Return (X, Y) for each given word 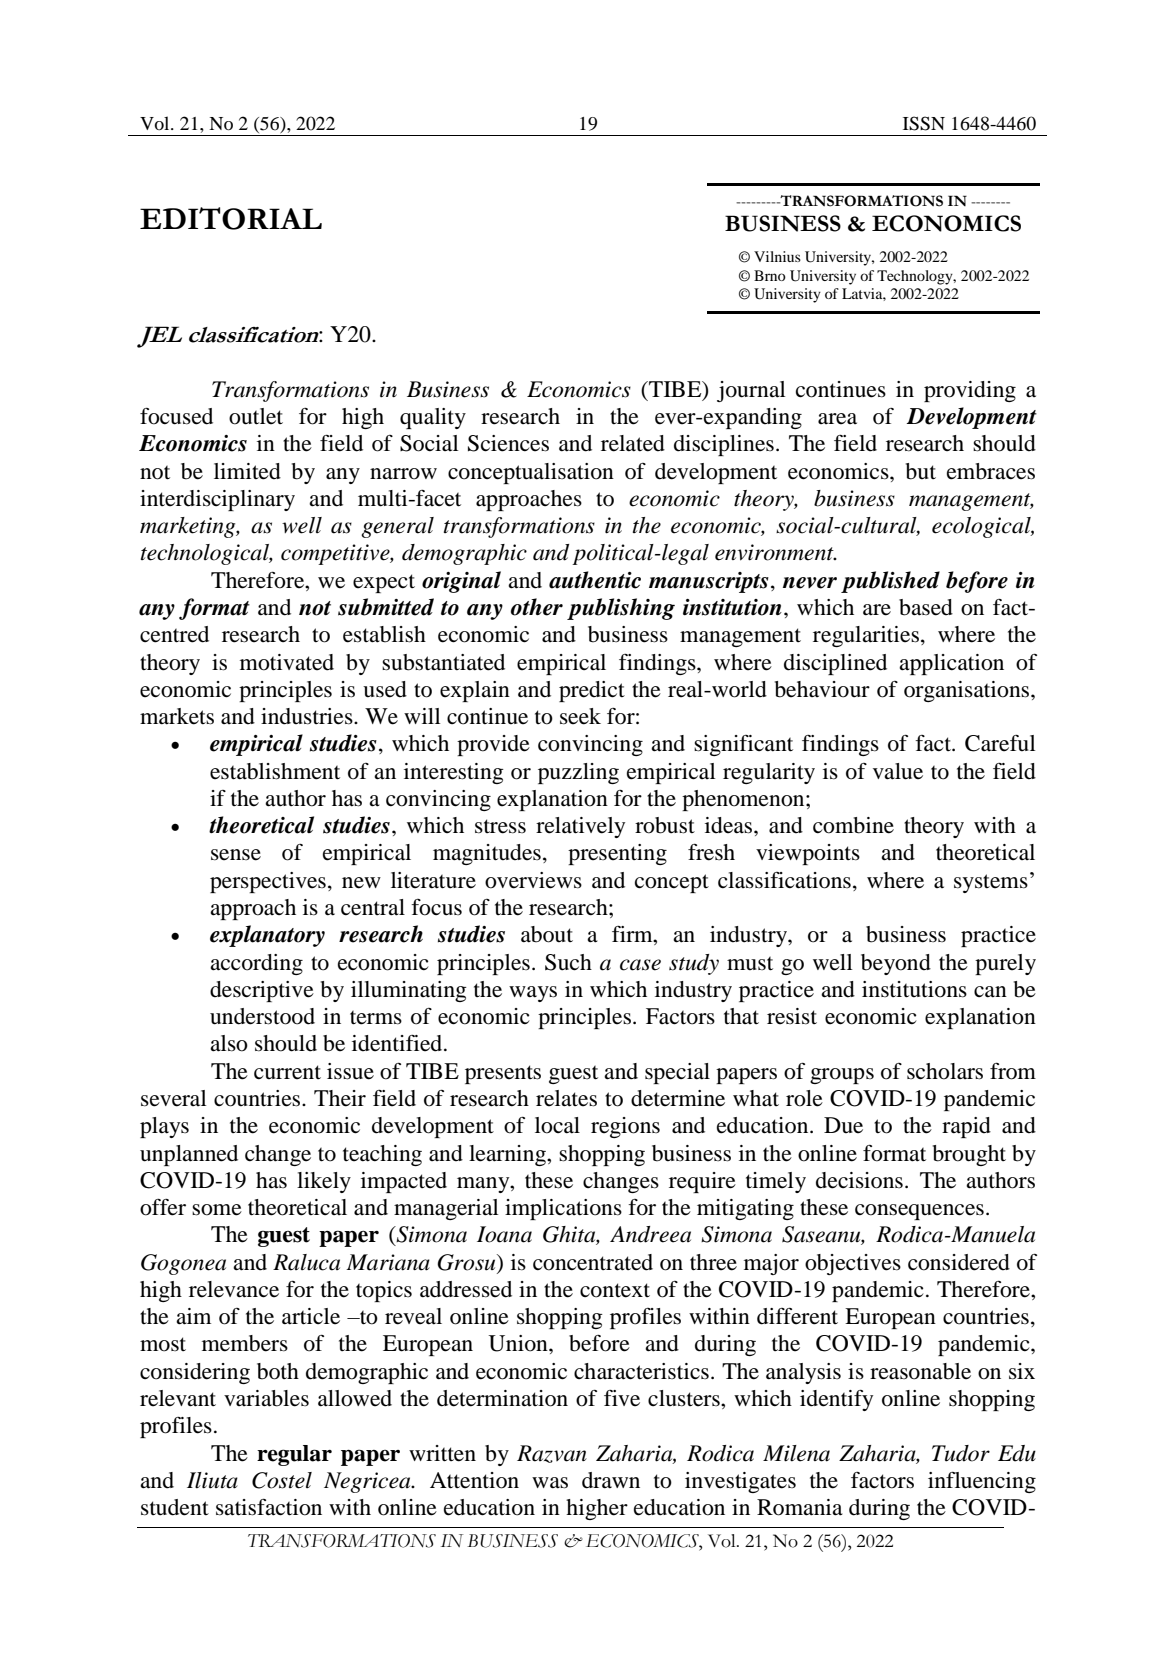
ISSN (924, 123)
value (898, 771)
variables (266, 1398)
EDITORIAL (231, 218)
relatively (580, 827)
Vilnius (777, 256)
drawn (611, 1480)
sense (236, 855)
